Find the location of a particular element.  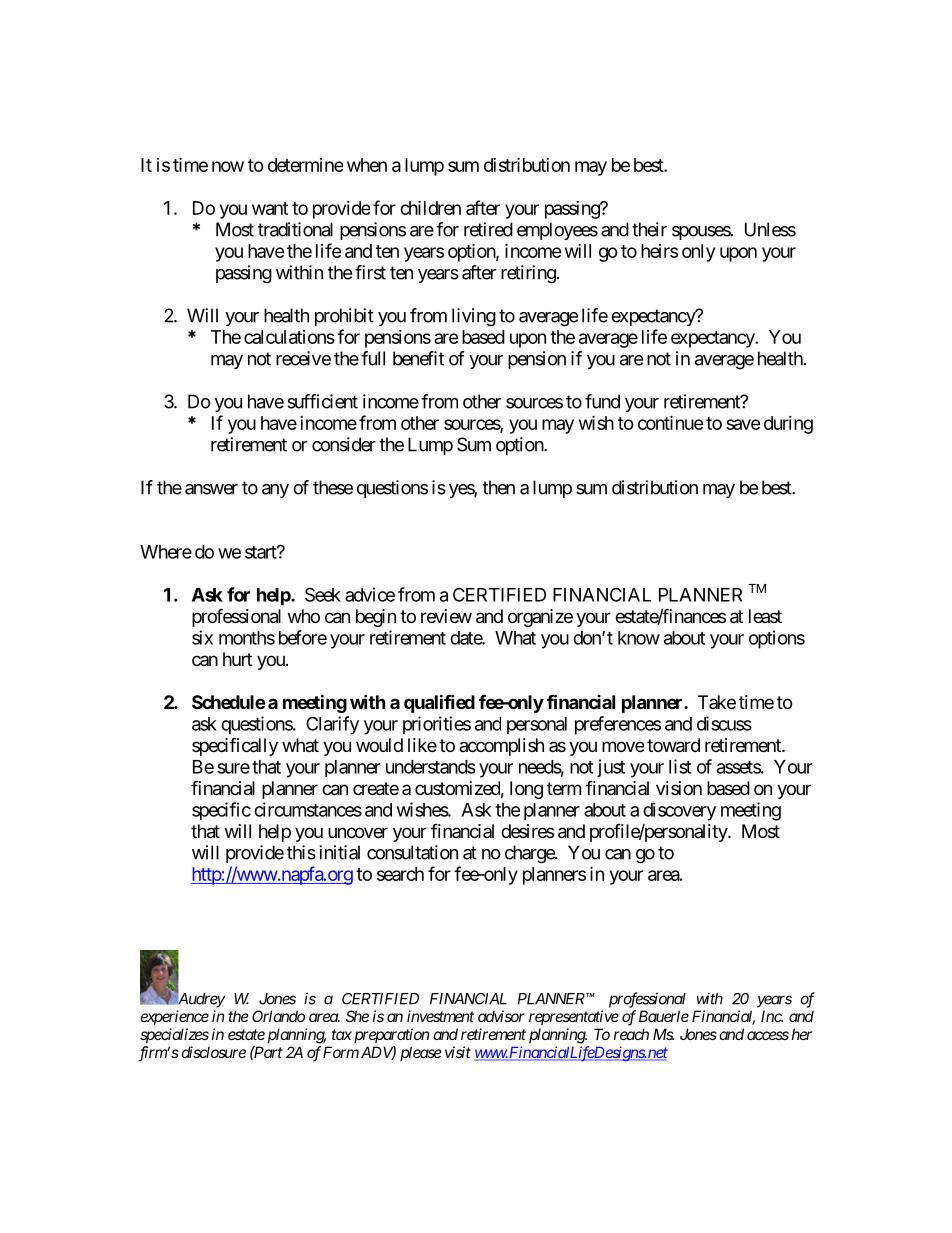

least is located at coordinates (765, 616).
